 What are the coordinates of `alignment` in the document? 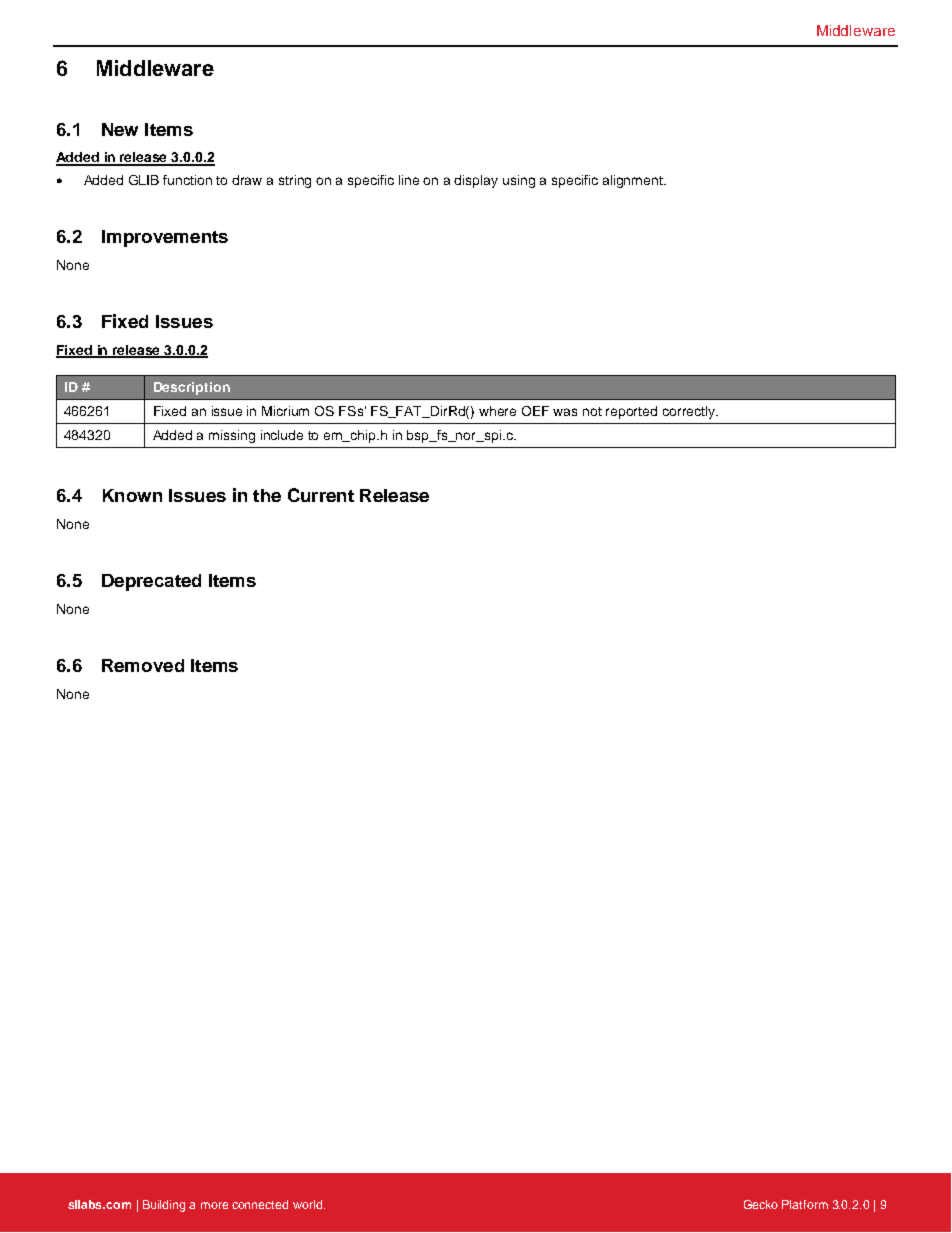 It's located at (634, 181).
